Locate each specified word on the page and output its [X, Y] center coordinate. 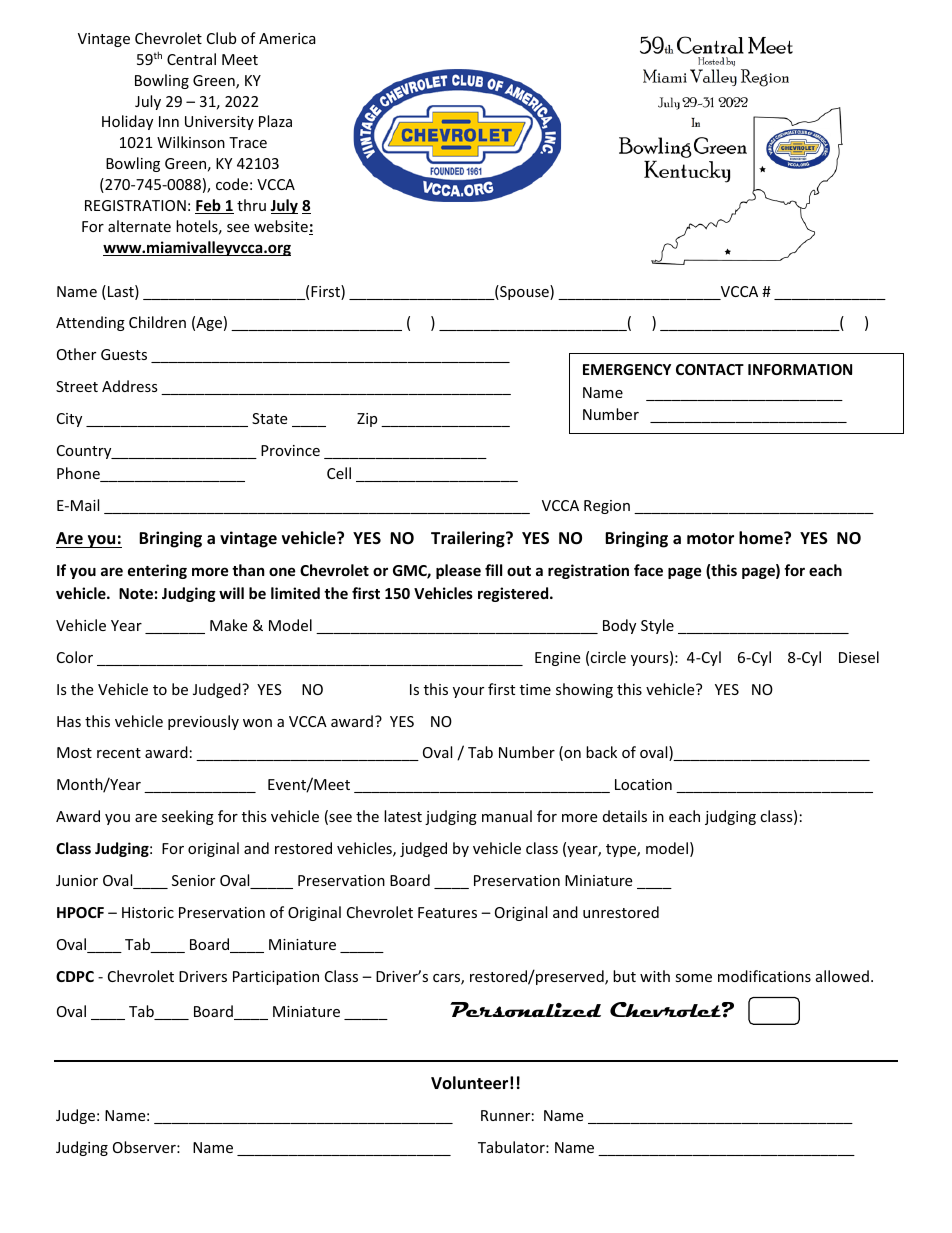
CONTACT [710, 369]
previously [203, 722]
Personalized [525, 1010]
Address [130, 386]
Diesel [859, 657]
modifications [764, 976]
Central [191, 59]
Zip [367, 420]
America [287, 38]
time [535, 689]
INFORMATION [800, 369]
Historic [148, 912]
